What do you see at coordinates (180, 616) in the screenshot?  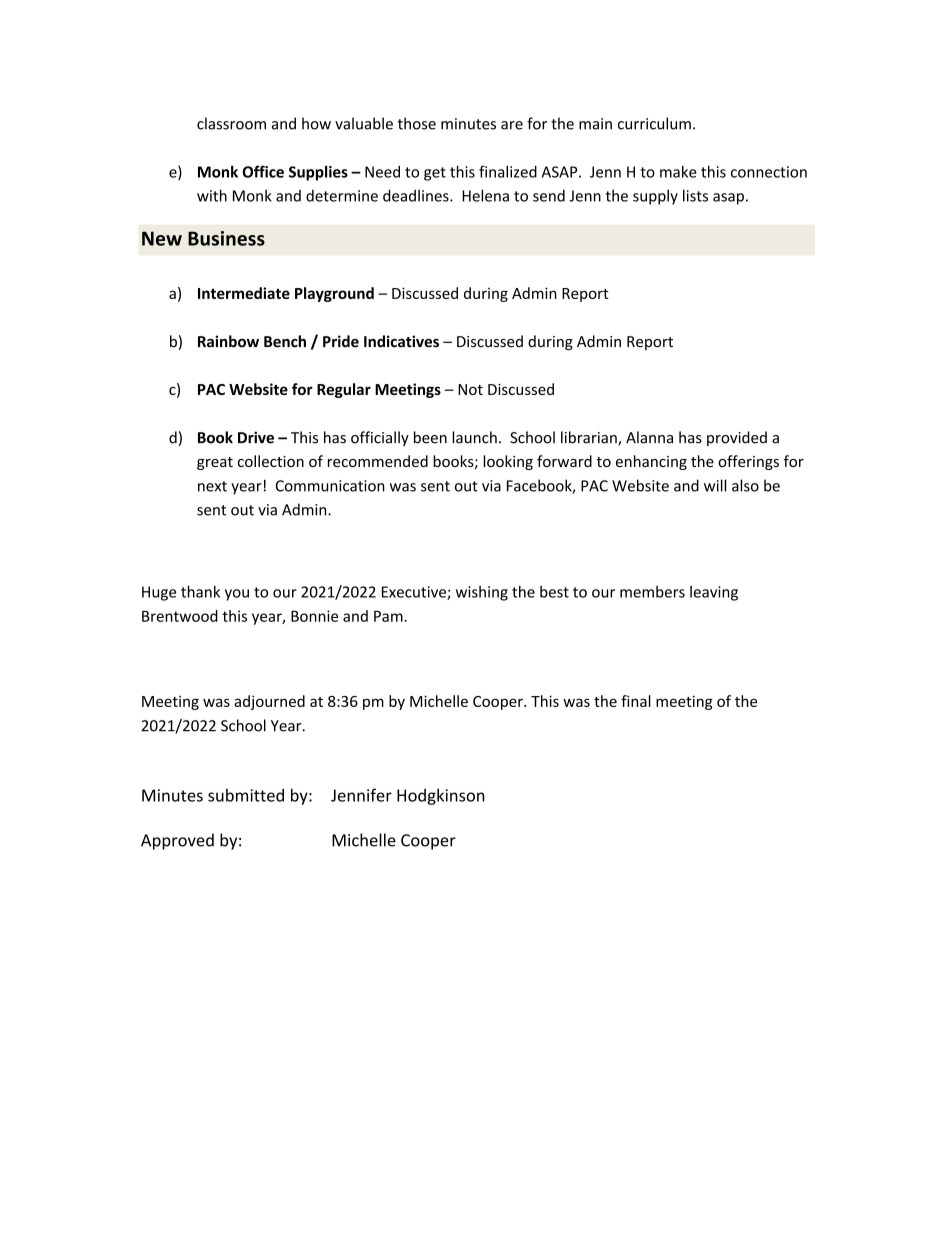 I see `Brentwood` at bounding box center [180, 616].
